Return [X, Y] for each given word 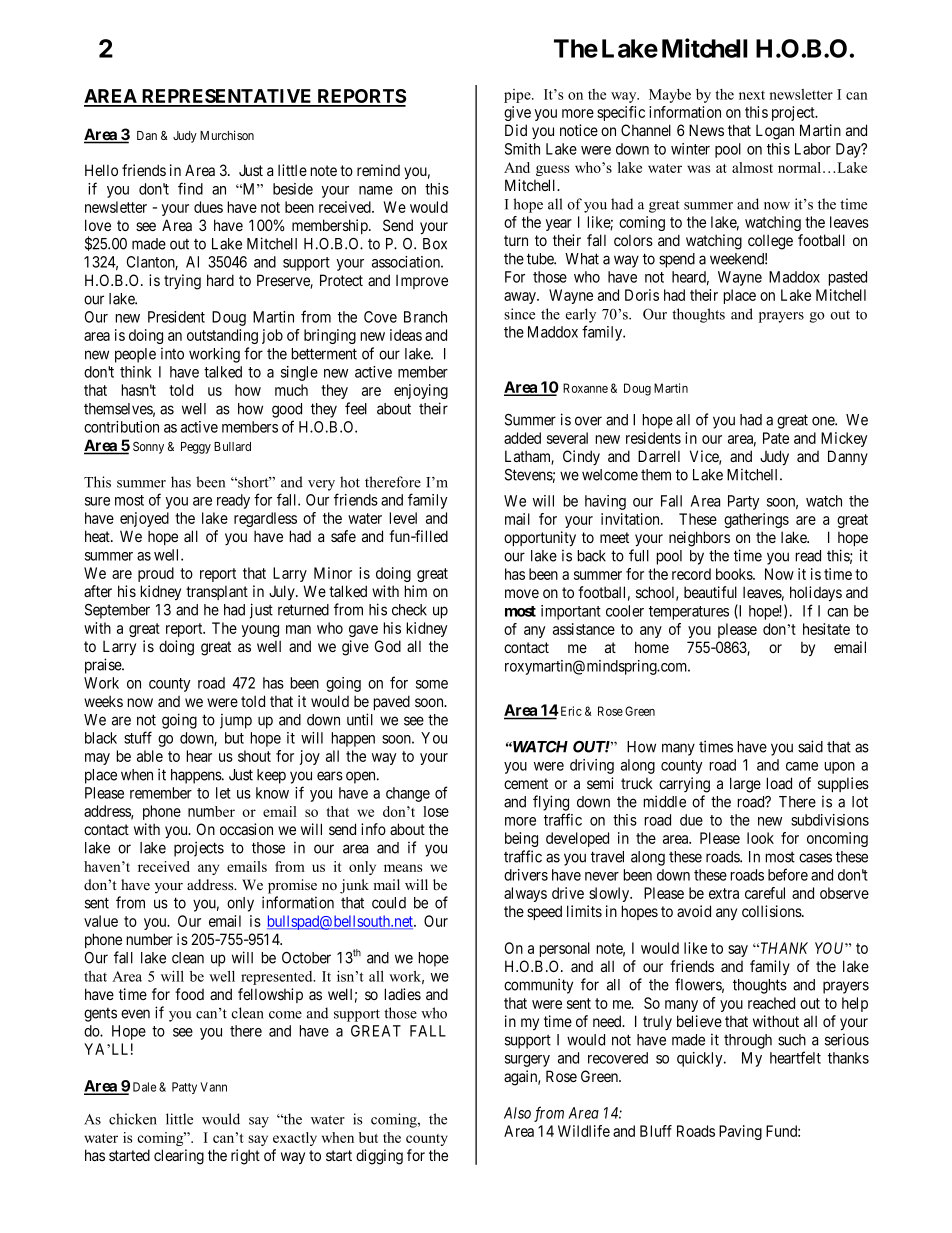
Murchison [227, 135]
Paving [740, 1132]
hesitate [826, 629]
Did [516, 130]
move [522, 593]
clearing [179, 1157]
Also [517, 1113]
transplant [217, 592]
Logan [775, 132]
